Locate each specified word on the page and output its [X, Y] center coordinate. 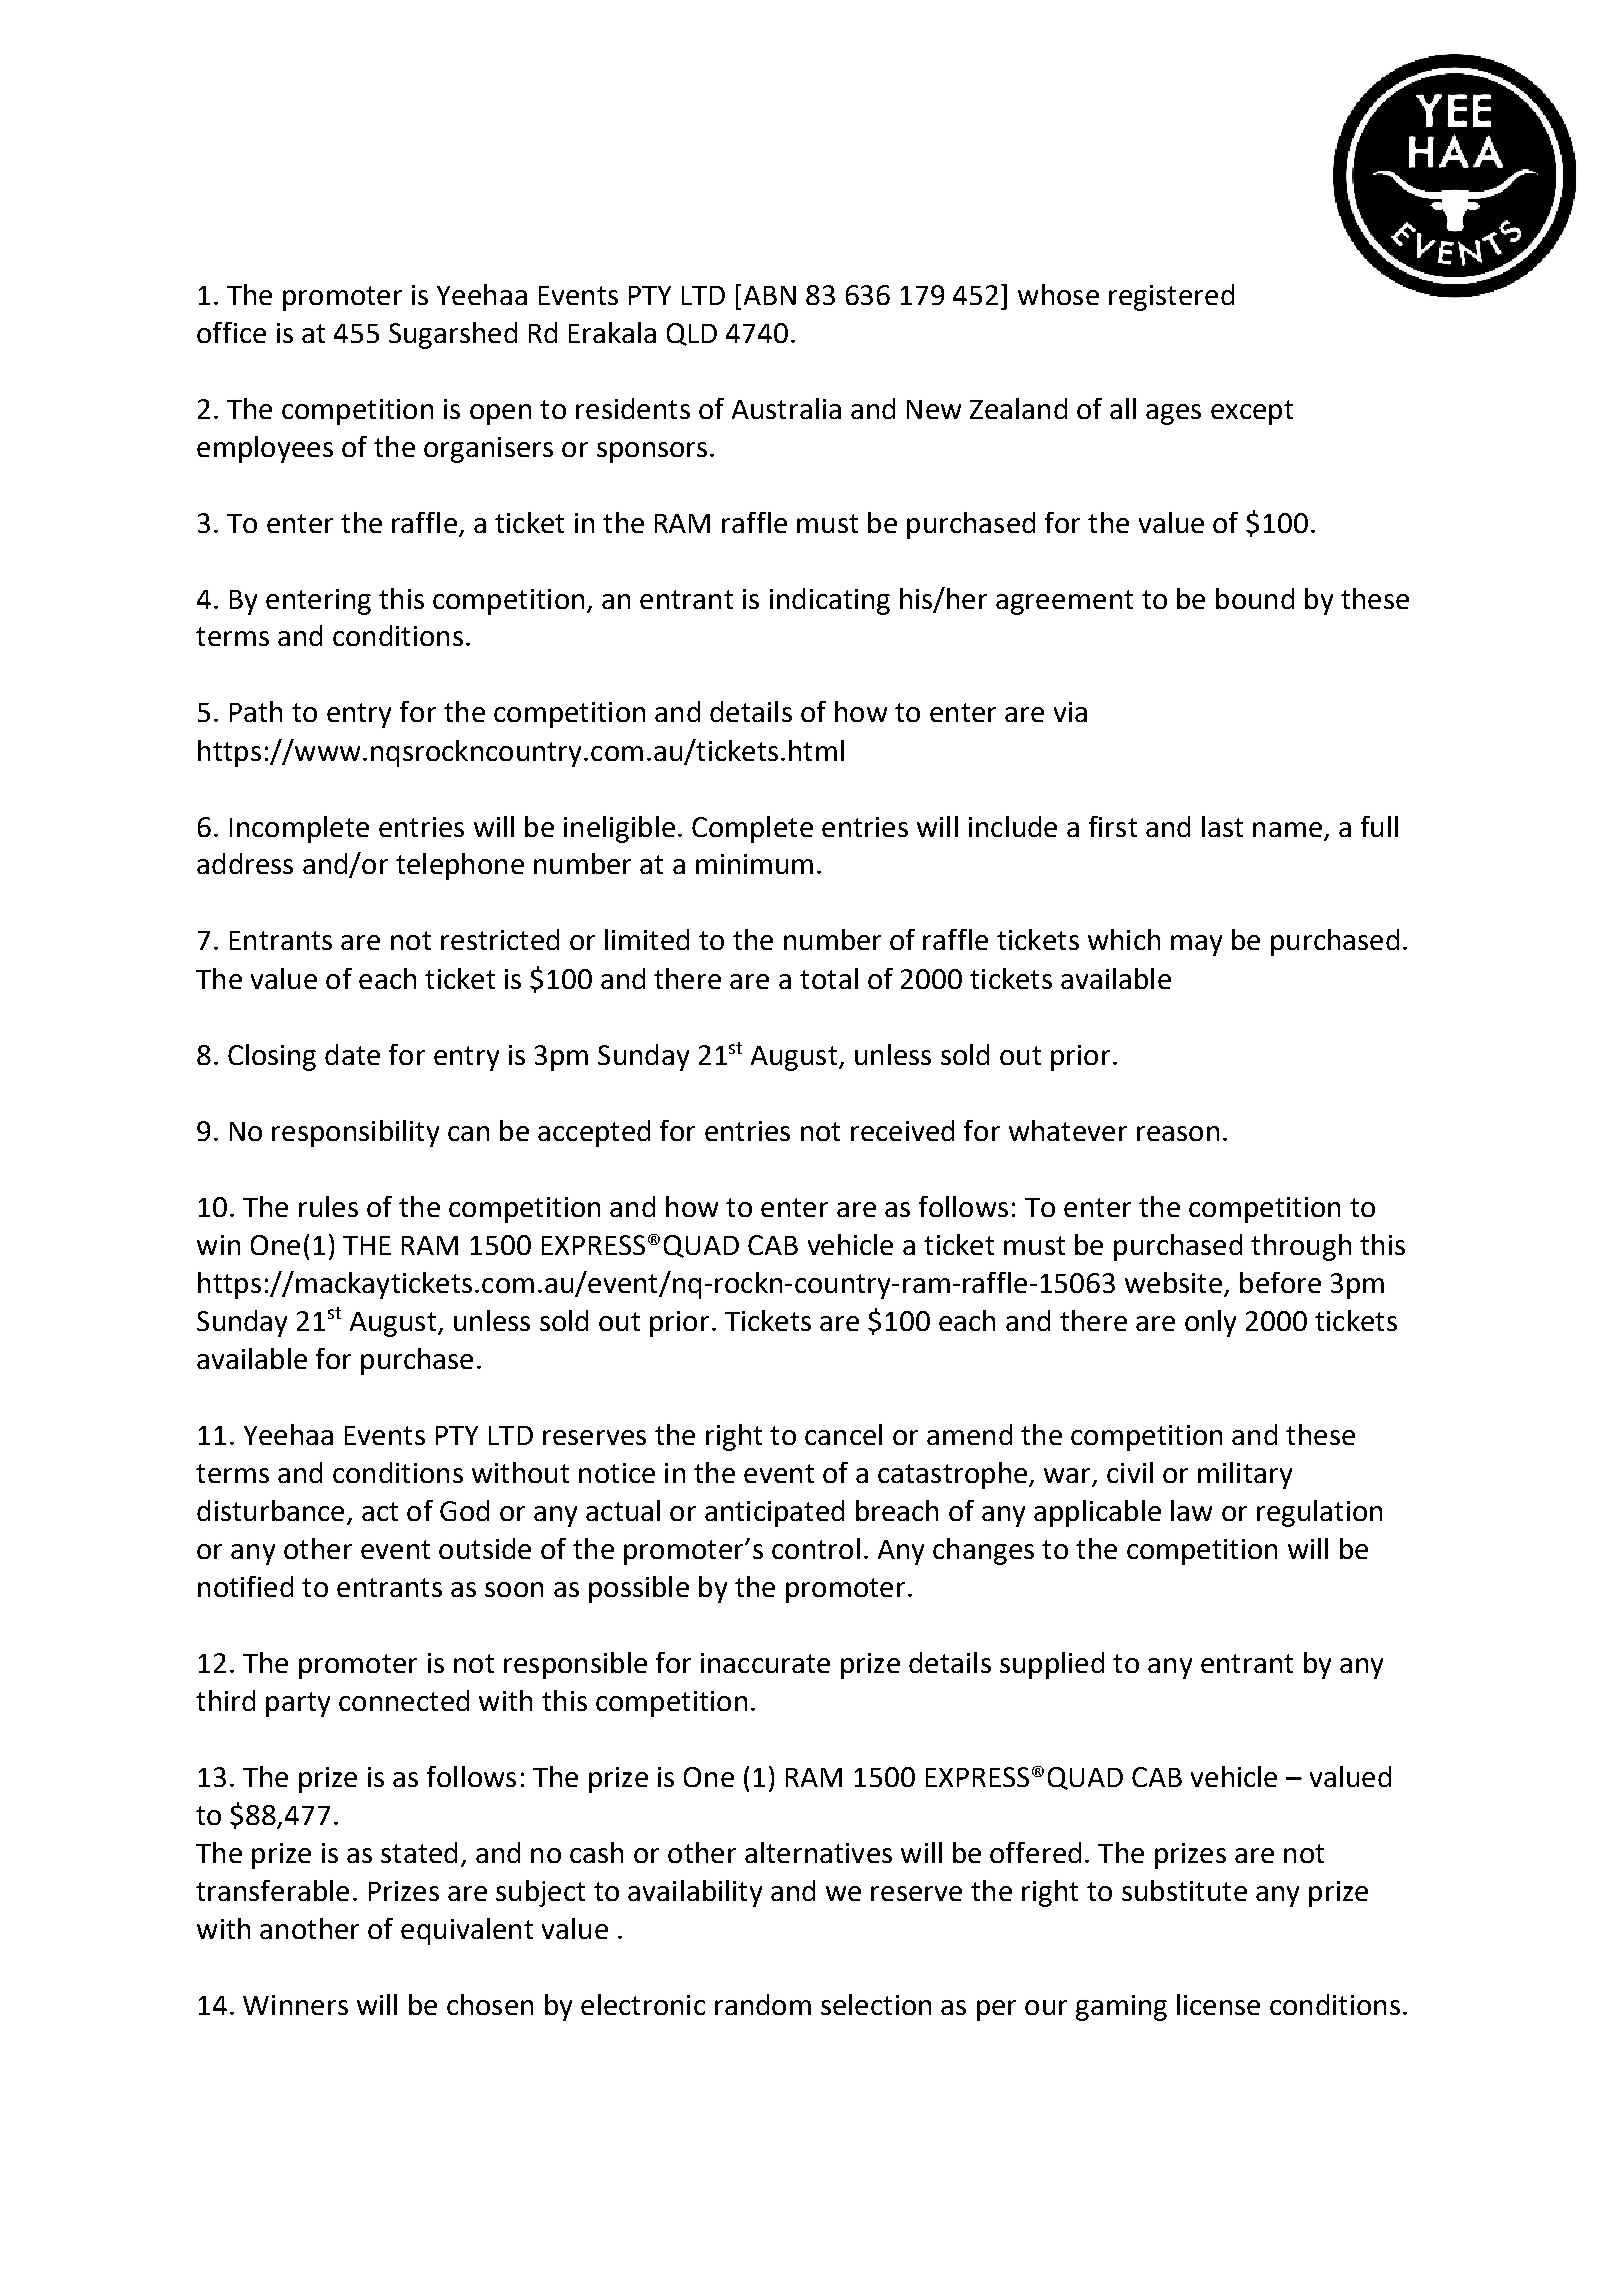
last [1222, 826]
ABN [770, 295]
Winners [295, 2005]
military [1245, 1475]
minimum [754, 864]
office [231, 332]
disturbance [270, 1510]
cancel [843, 1434]
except [1252, 412]
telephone [460, 866]
